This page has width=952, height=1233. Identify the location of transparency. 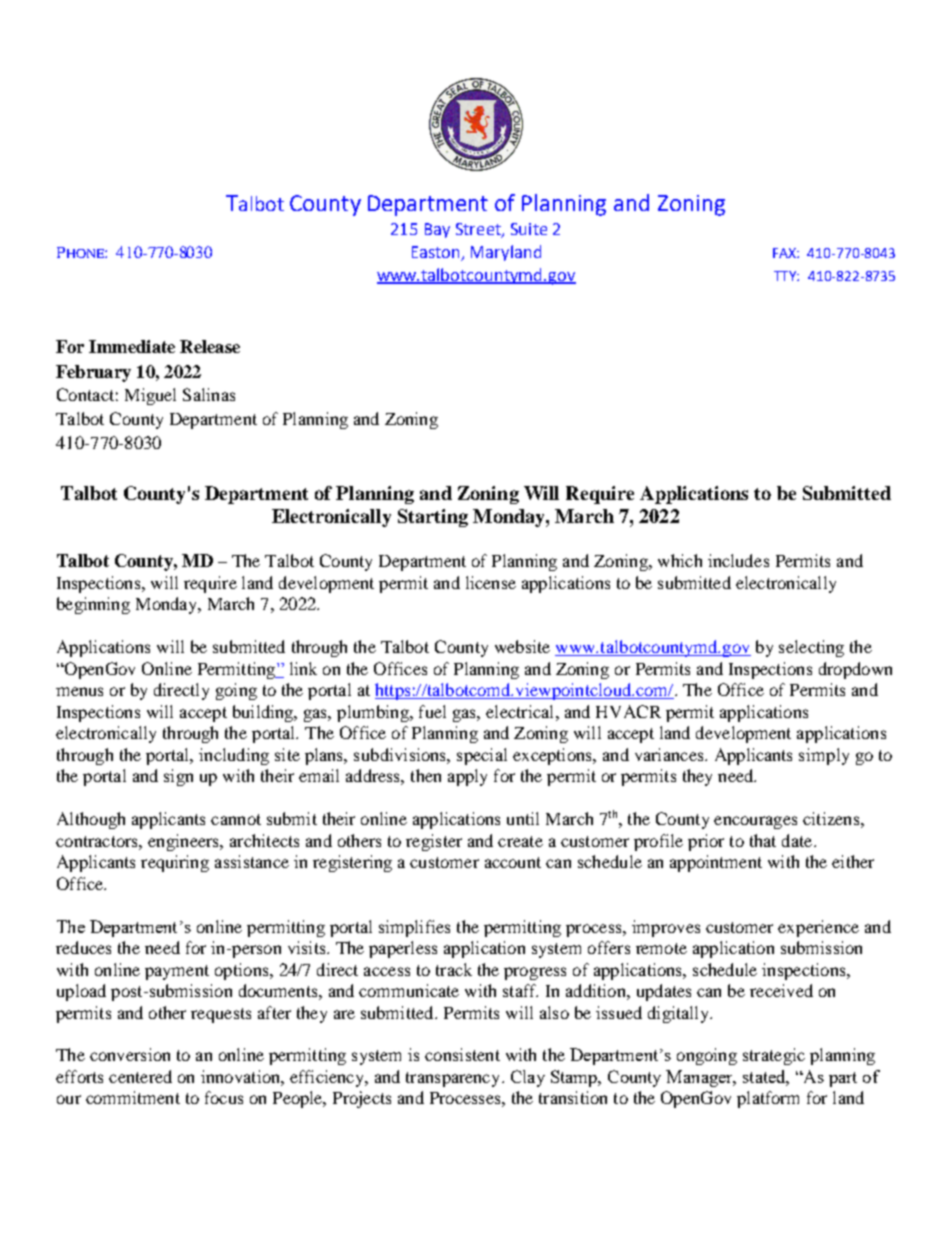
(454, 1079).
